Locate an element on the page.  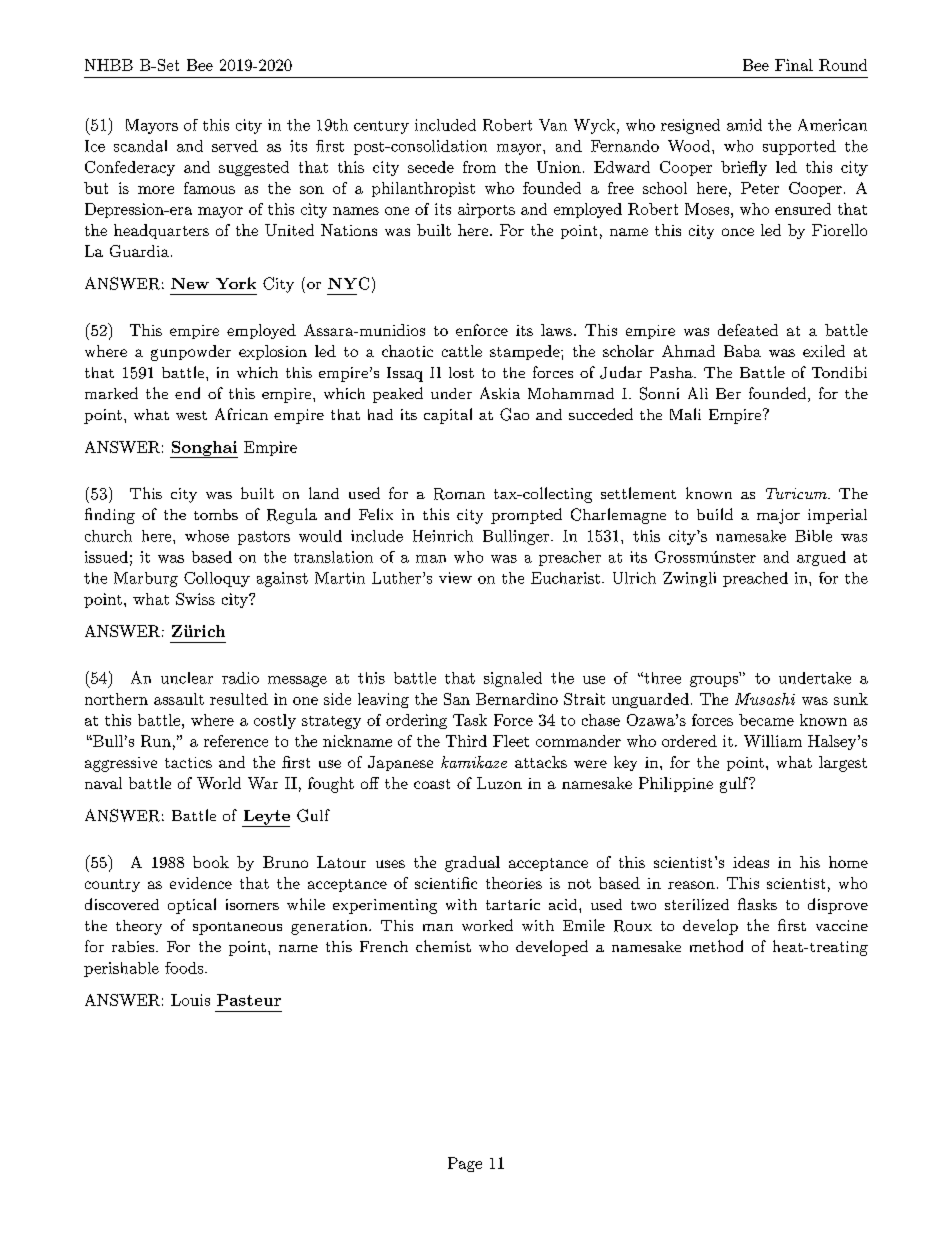
Van is located at coordinates (553, 125).
